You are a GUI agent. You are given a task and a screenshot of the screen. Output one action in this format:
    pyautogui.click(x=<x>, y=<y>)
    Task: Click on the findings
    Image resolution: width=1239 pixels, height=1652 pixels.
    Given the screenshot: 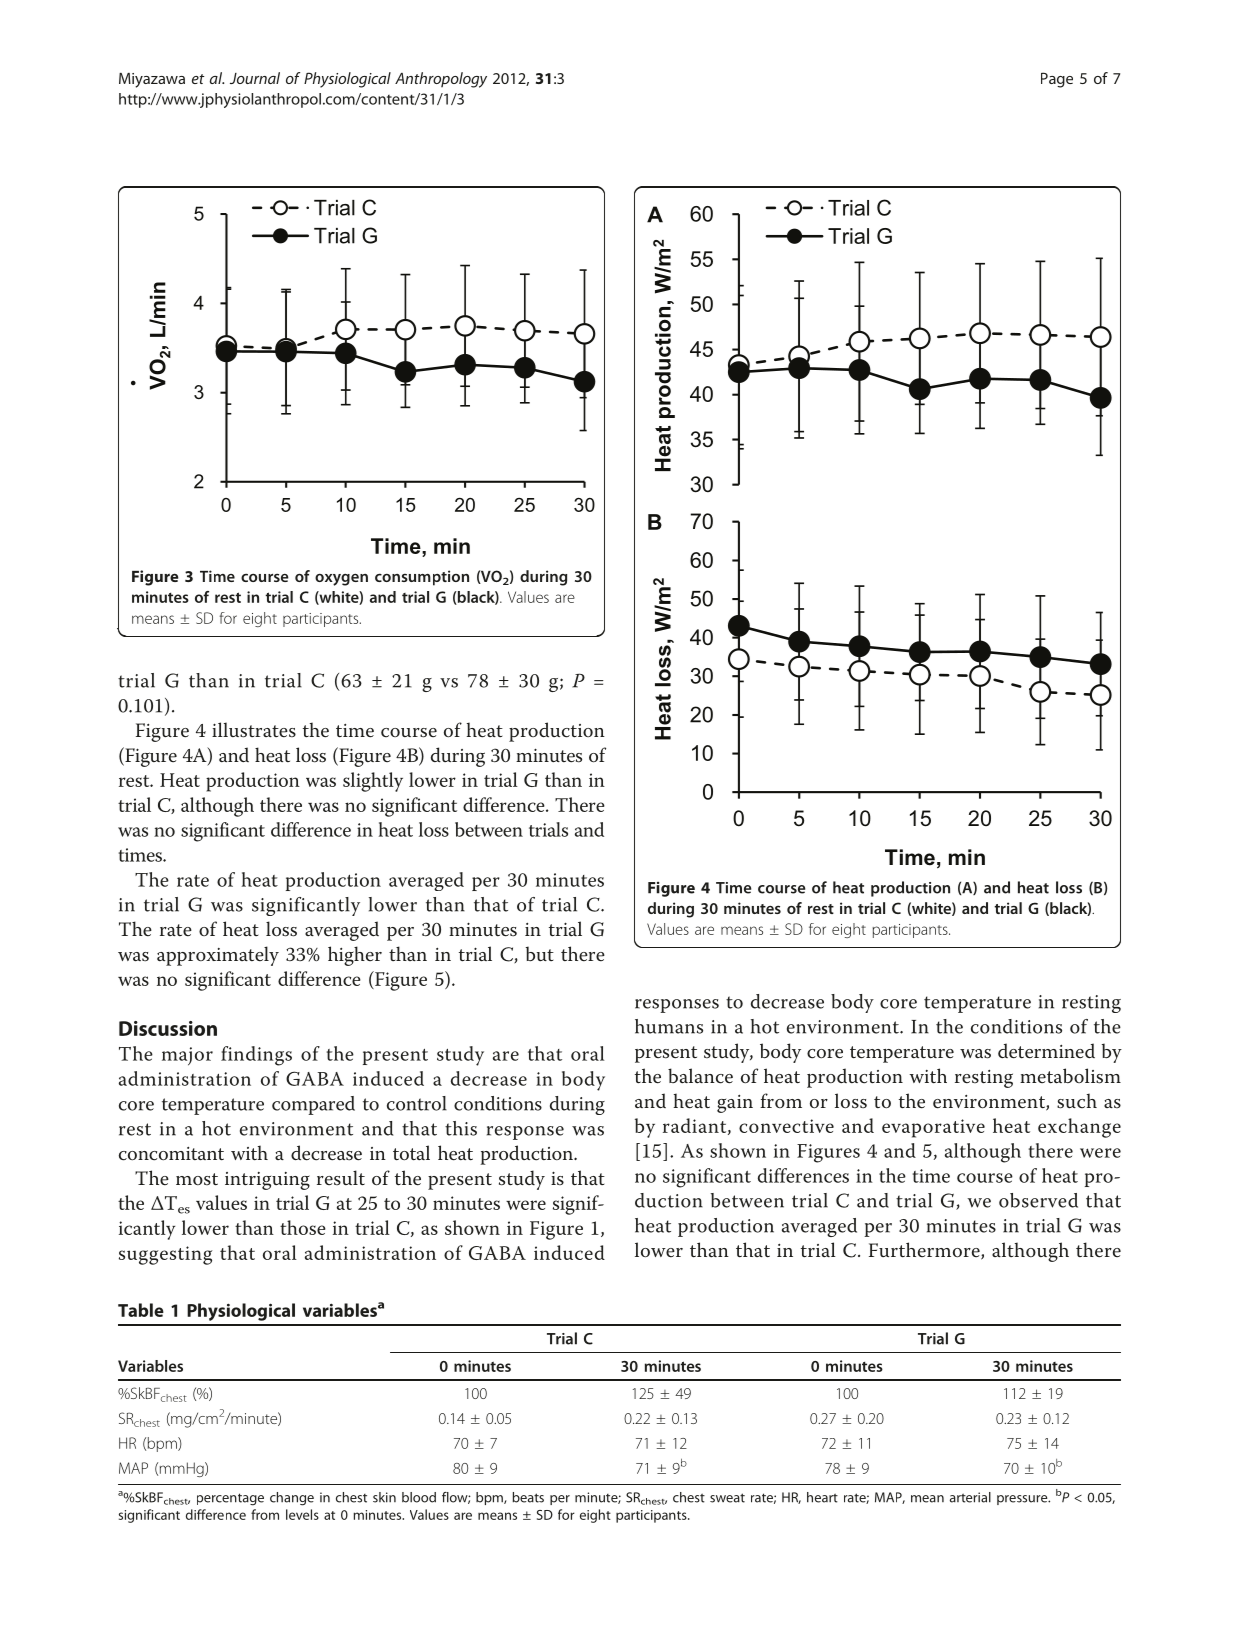 What is the action you would take?
    pyautogui.click(x=256, y=1056)
